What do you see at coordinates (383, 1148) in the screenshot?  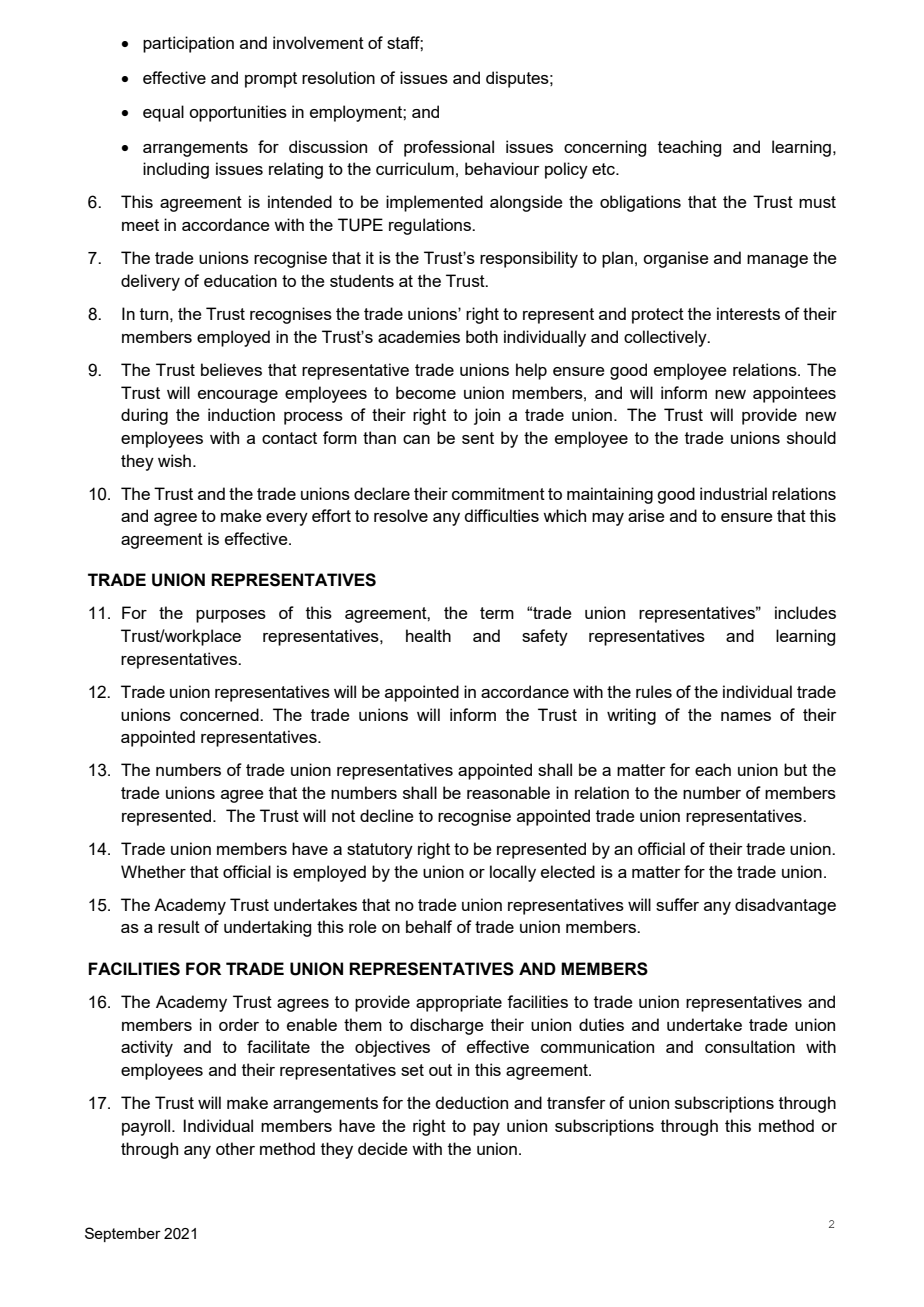 I see `decide` at bounding box center [383, 1148].
